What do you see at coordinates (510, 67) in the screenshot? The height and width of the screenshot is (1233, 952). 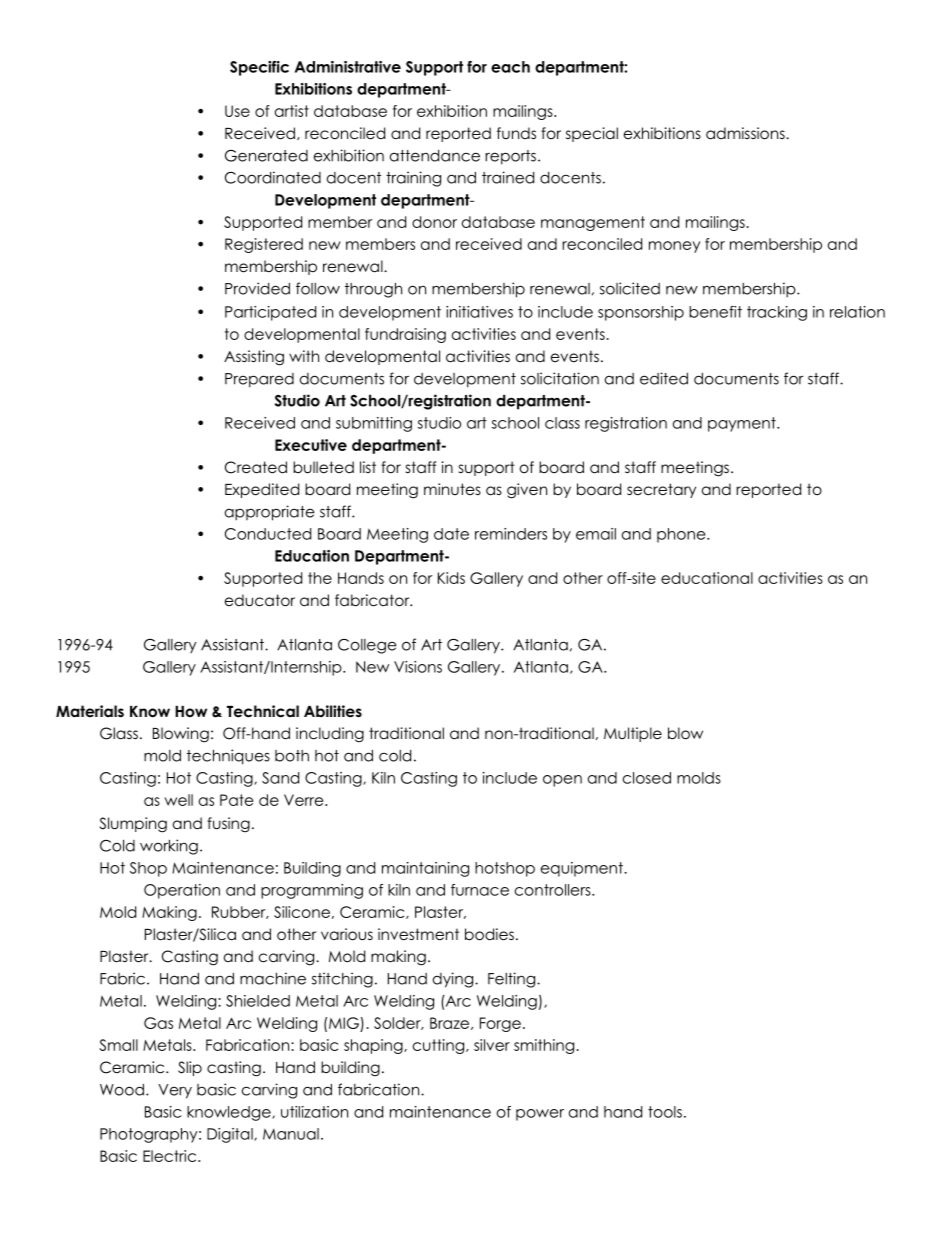 I see `each` at bounding box center [510, 67].
